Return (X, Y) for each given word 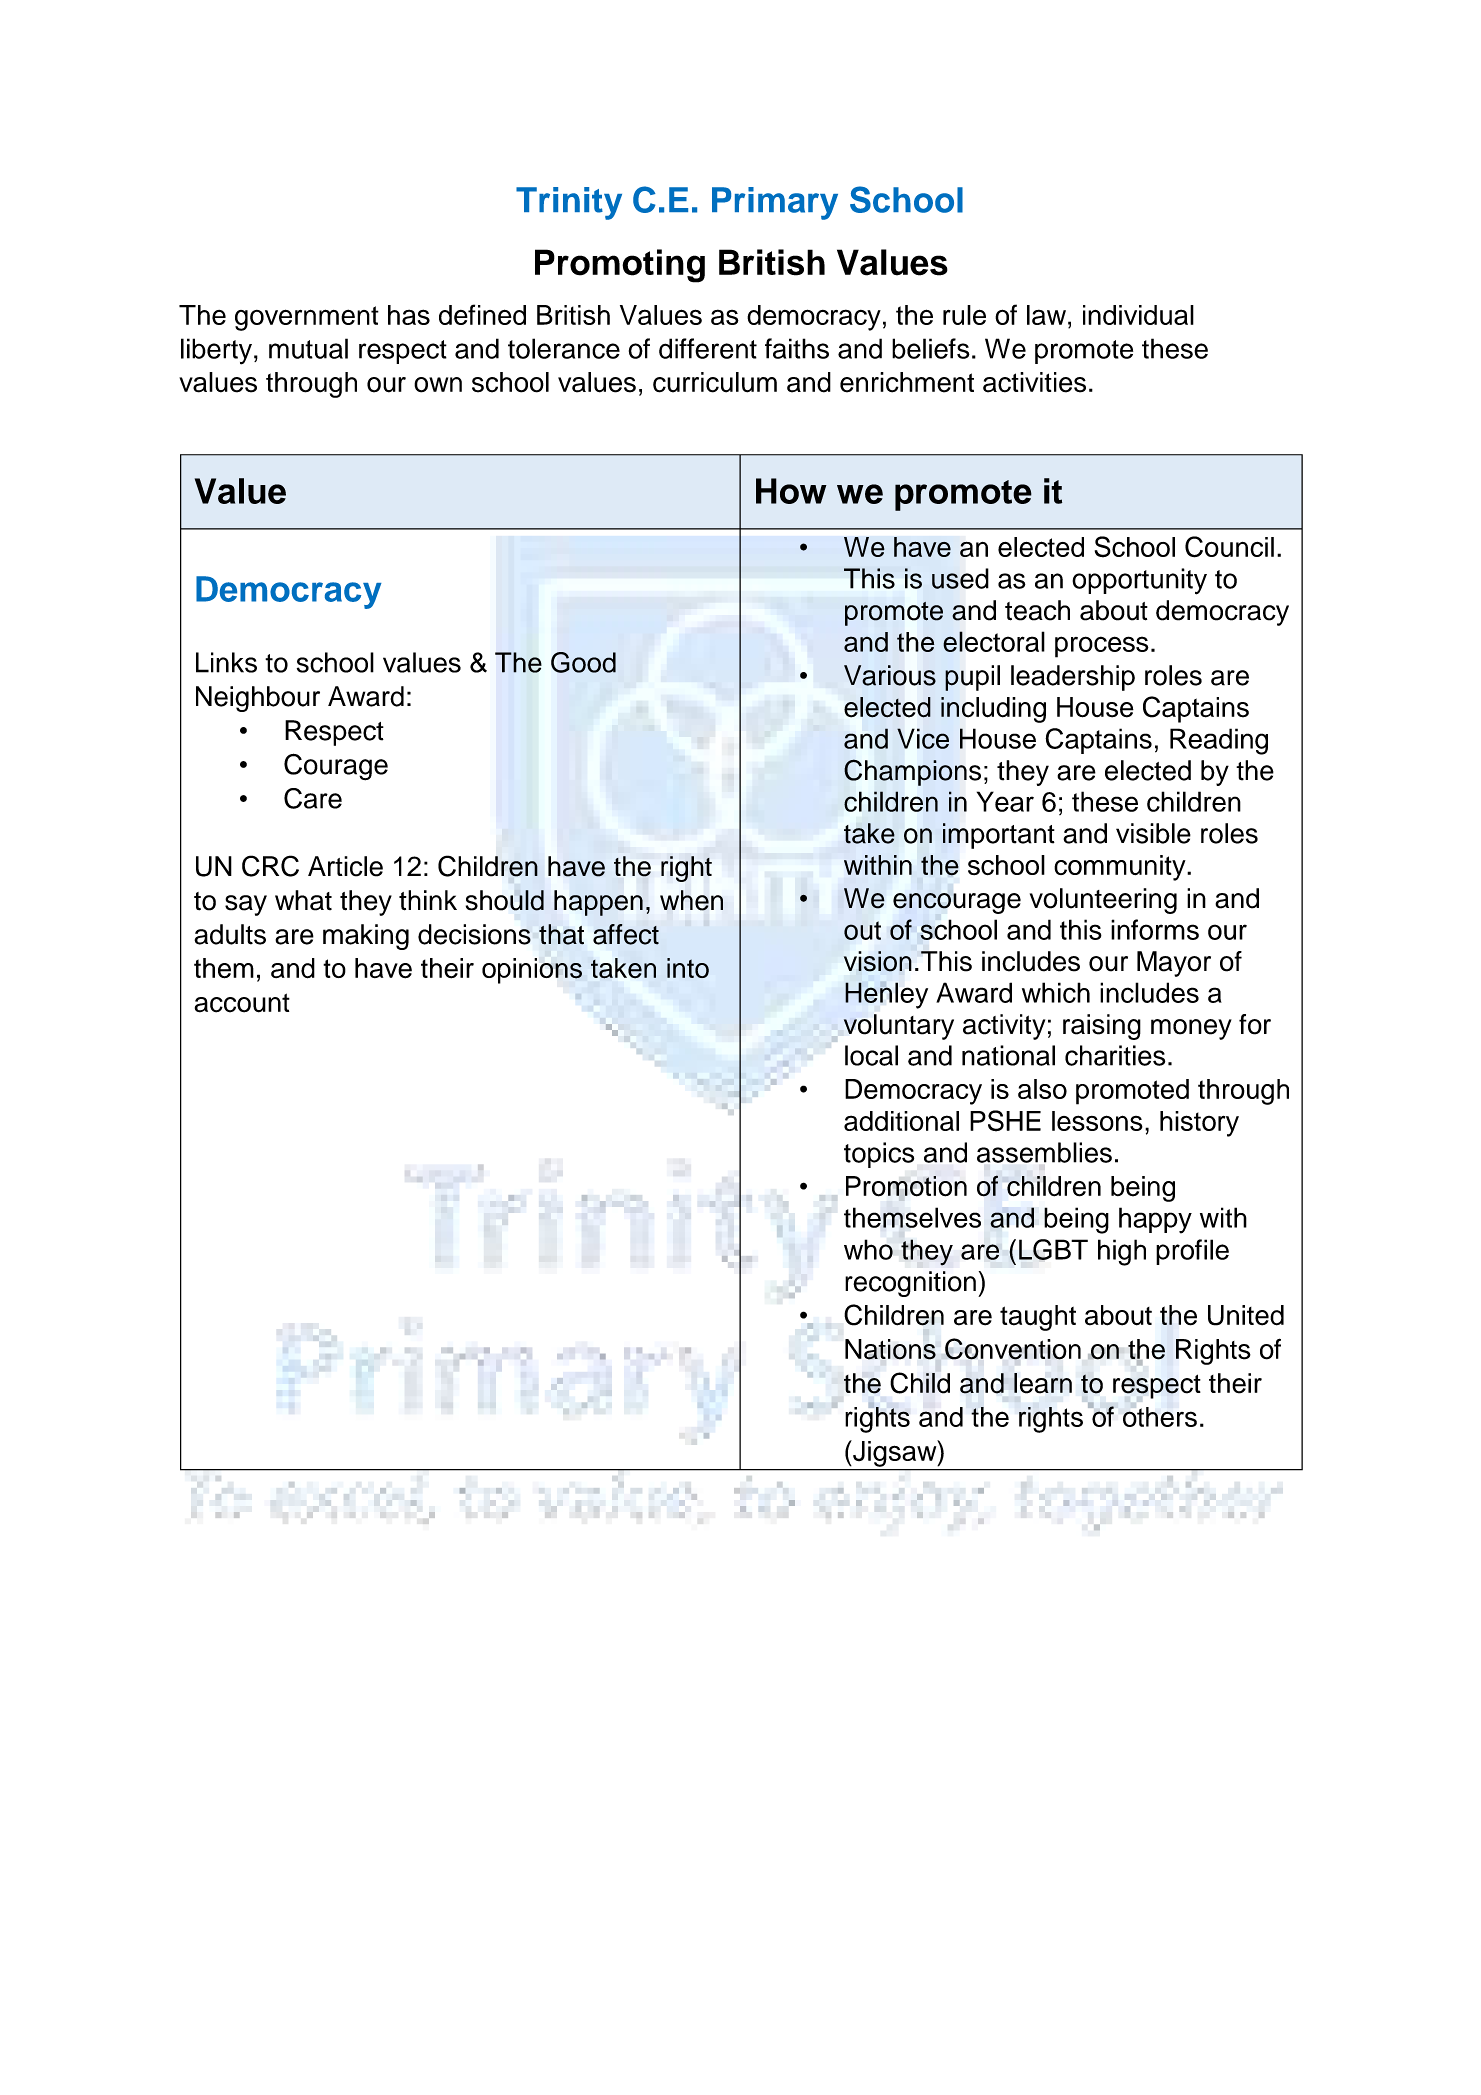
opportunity (1139, 581)
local (871, 1055)
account (242, 1003)
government (307, 318)
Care (313, 798)
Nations (890, 1349)
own (438, 385)
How (791, 491)
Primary (775, 203)
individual (1138, 315)
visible (1153, 833)
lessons (1097, 1121)
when (691, 900)
